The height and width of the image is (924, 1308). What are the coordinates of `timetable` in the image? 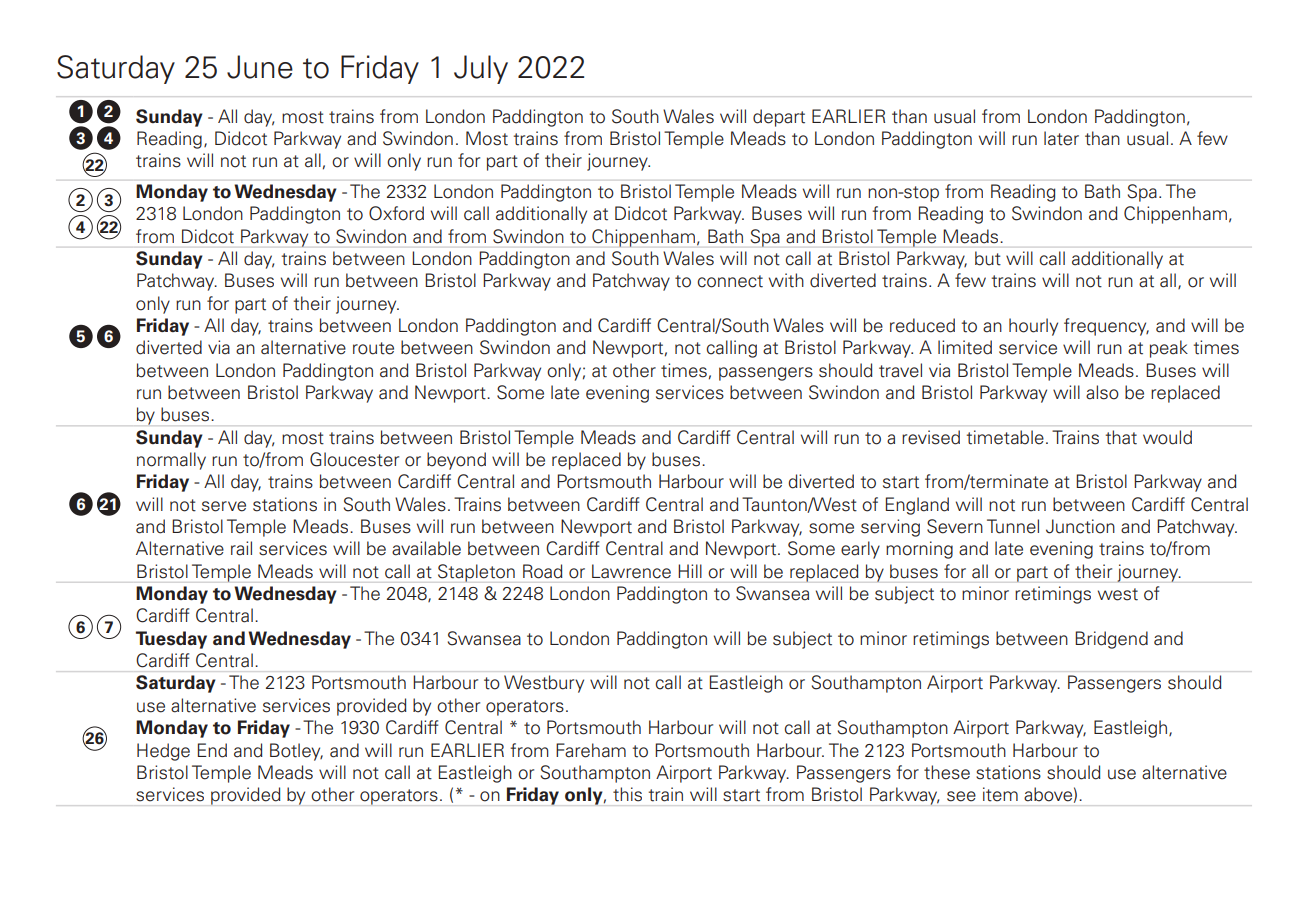 It's located at (1005, 437).
